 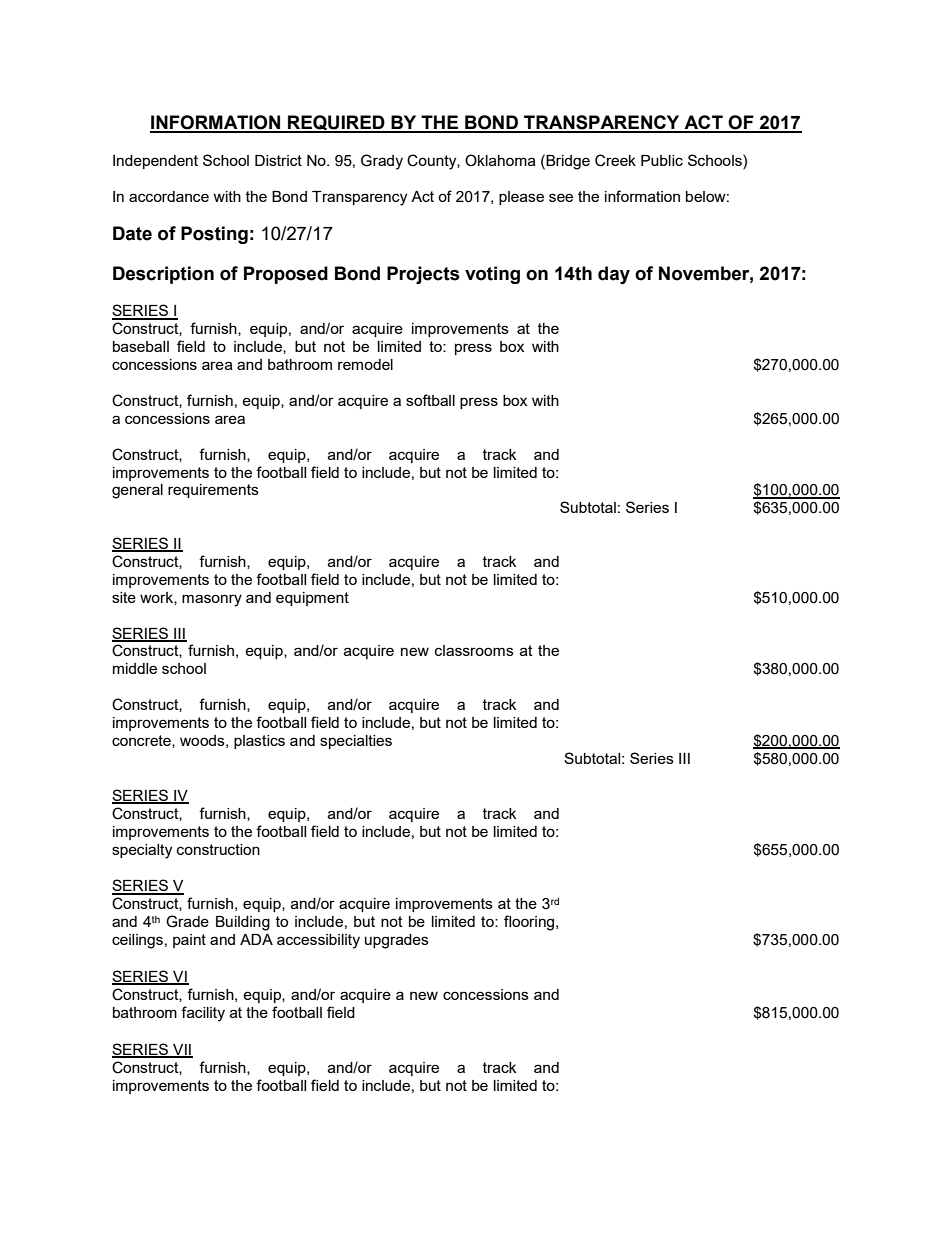 I want to click on flooring, so click(x=530, y=923).
